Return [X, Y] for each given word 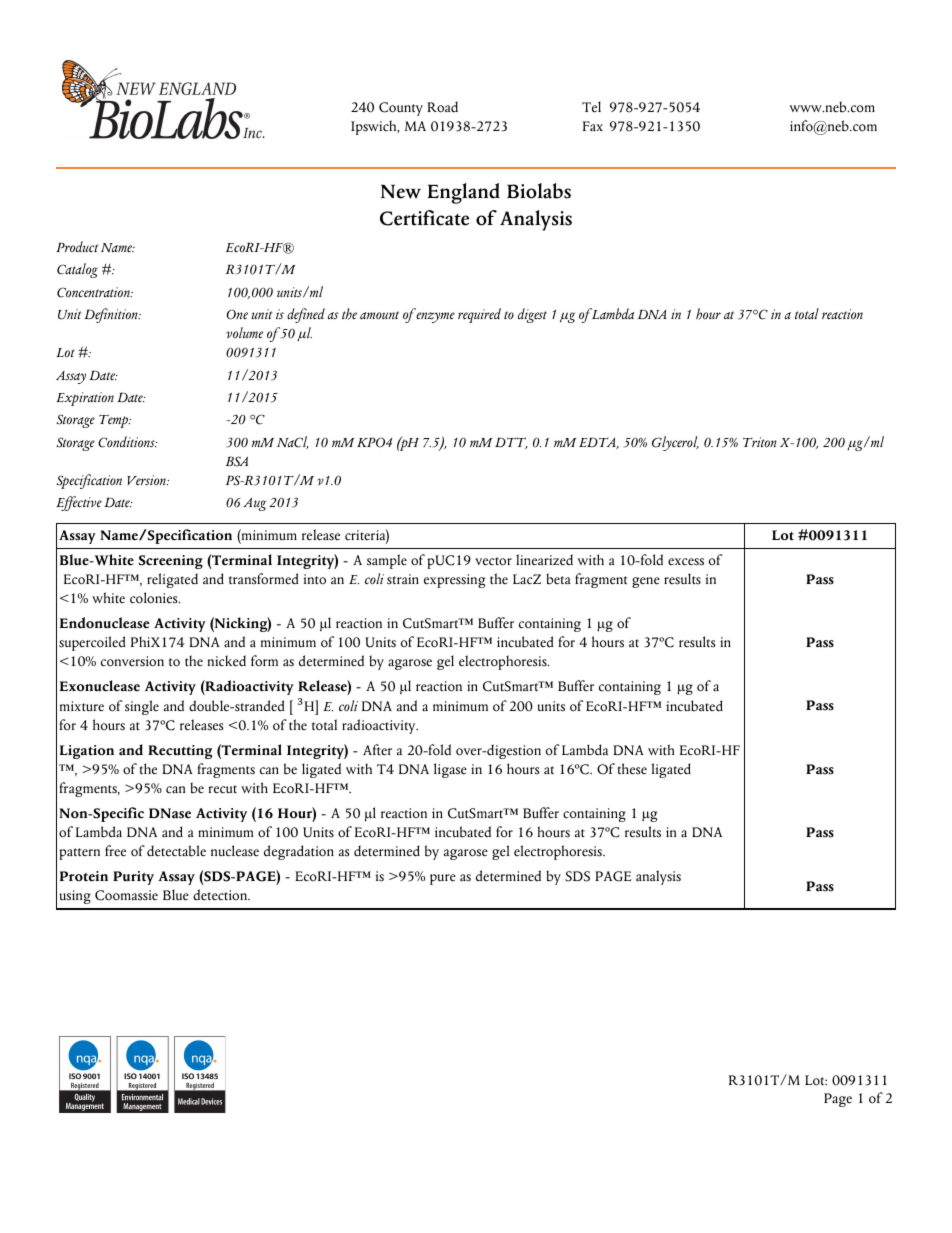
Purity [133, 878]
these [632, 769]
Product [77, 246]
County [401, 109]
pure [443, 879]
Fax [593, 126]
